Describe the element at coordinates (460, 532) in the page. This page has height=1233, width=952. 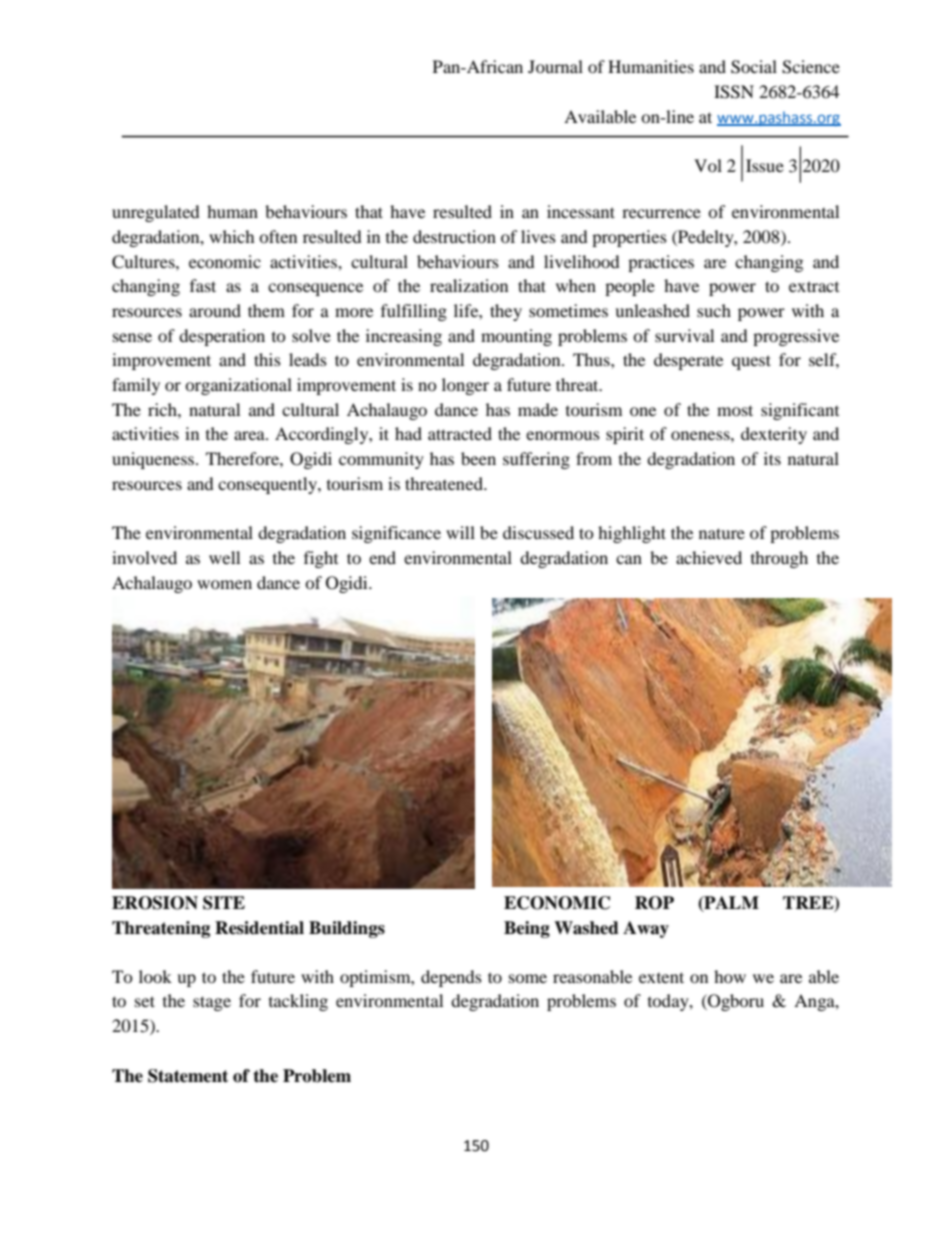
I see `will` at that location.
